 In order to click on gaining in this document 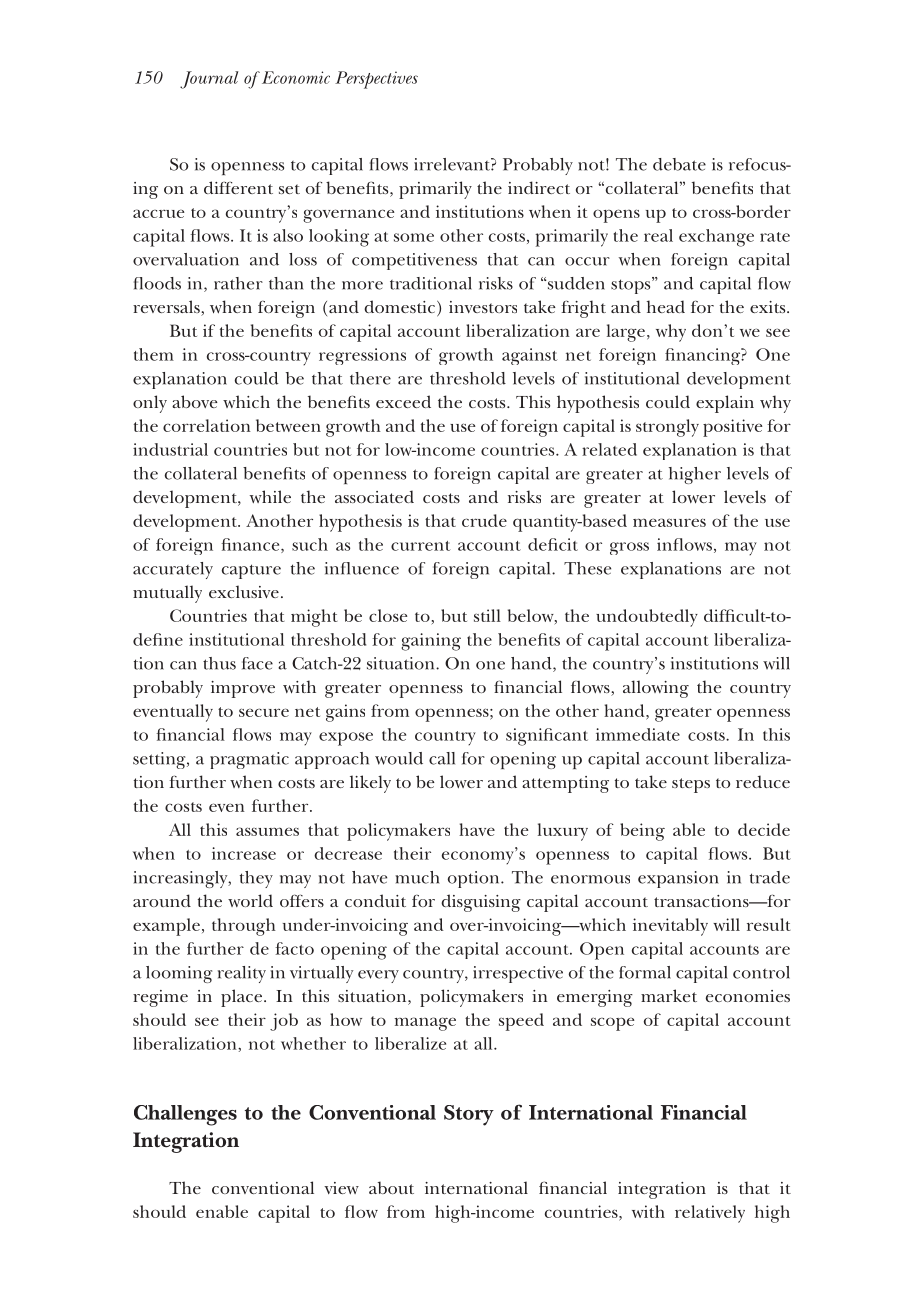, I will do `click(431, 642)`.
